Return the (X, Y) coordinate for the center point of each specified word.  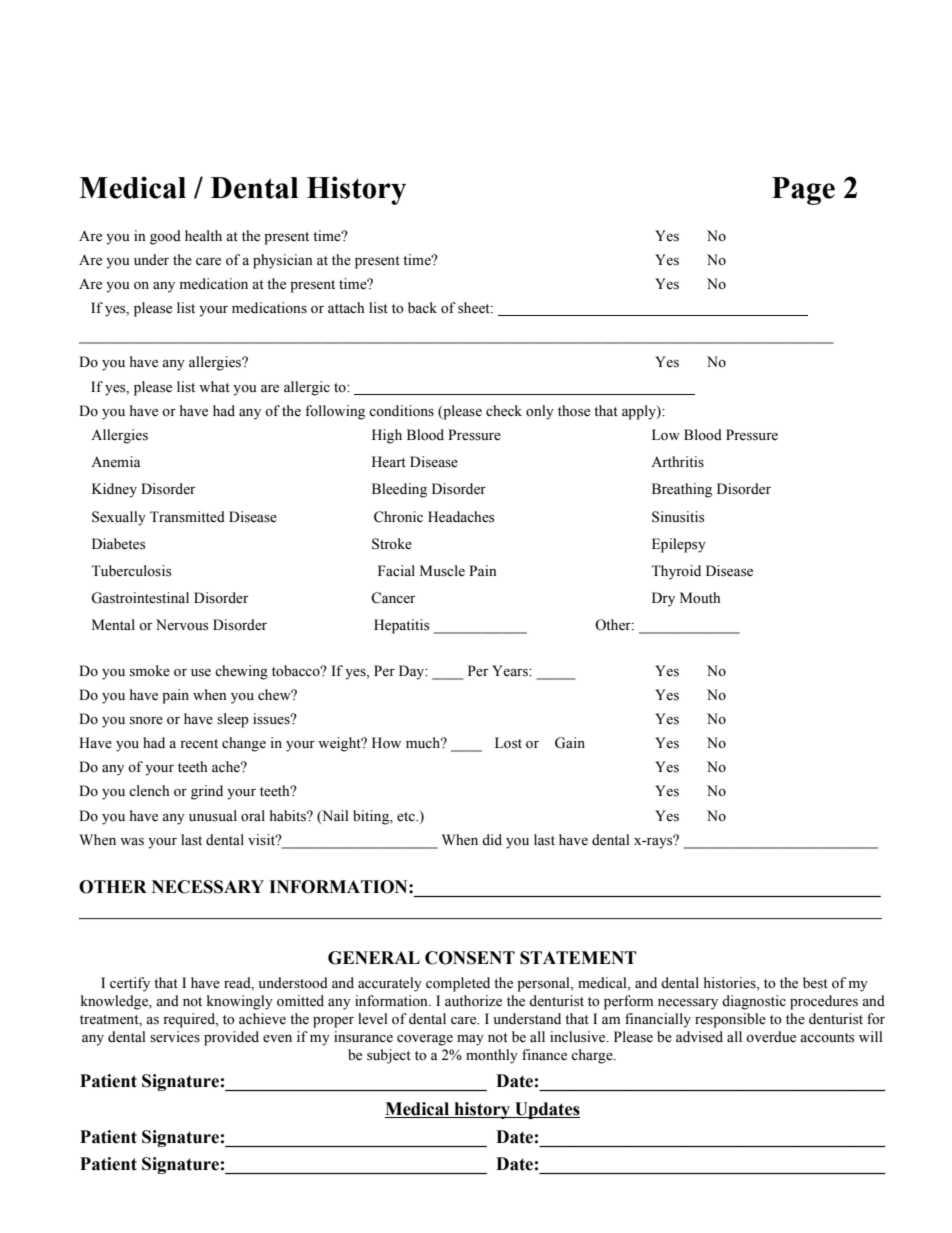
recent (199, 744)
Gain (570, 743)
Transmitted (187, 517)
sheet (475, 308)
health (203, 236)
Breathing (682, 490)
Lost (508, 743)
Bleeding (399, 490)
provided (231, 1038)
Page (803, 191)
